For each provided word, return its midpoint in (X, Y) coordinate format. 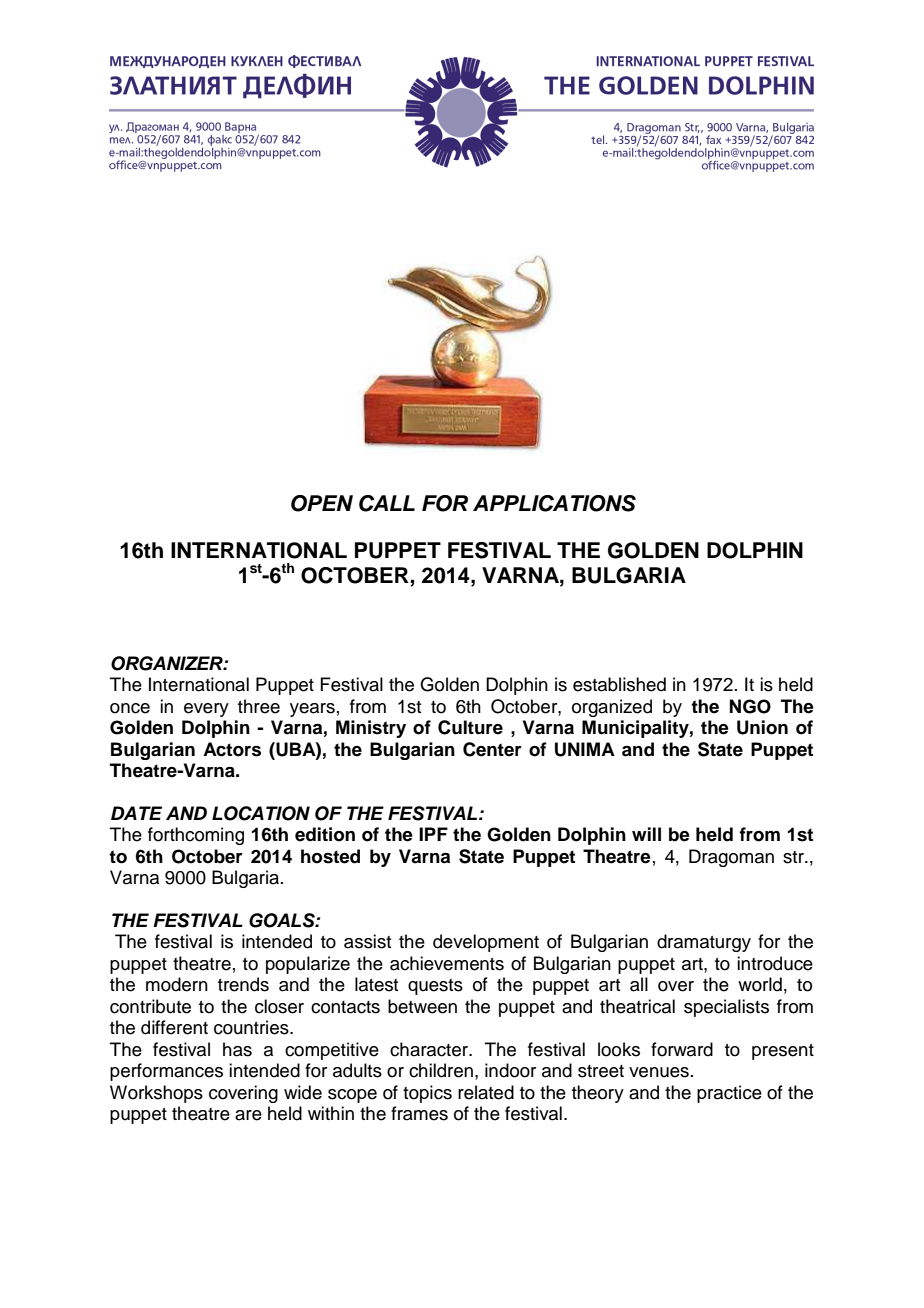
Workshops (156, 1094)
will (646, 834)
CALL (387, 503)
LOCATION (261, 813)
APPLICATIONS (554, 503)
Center (492, 749)
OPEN (322, 503)
